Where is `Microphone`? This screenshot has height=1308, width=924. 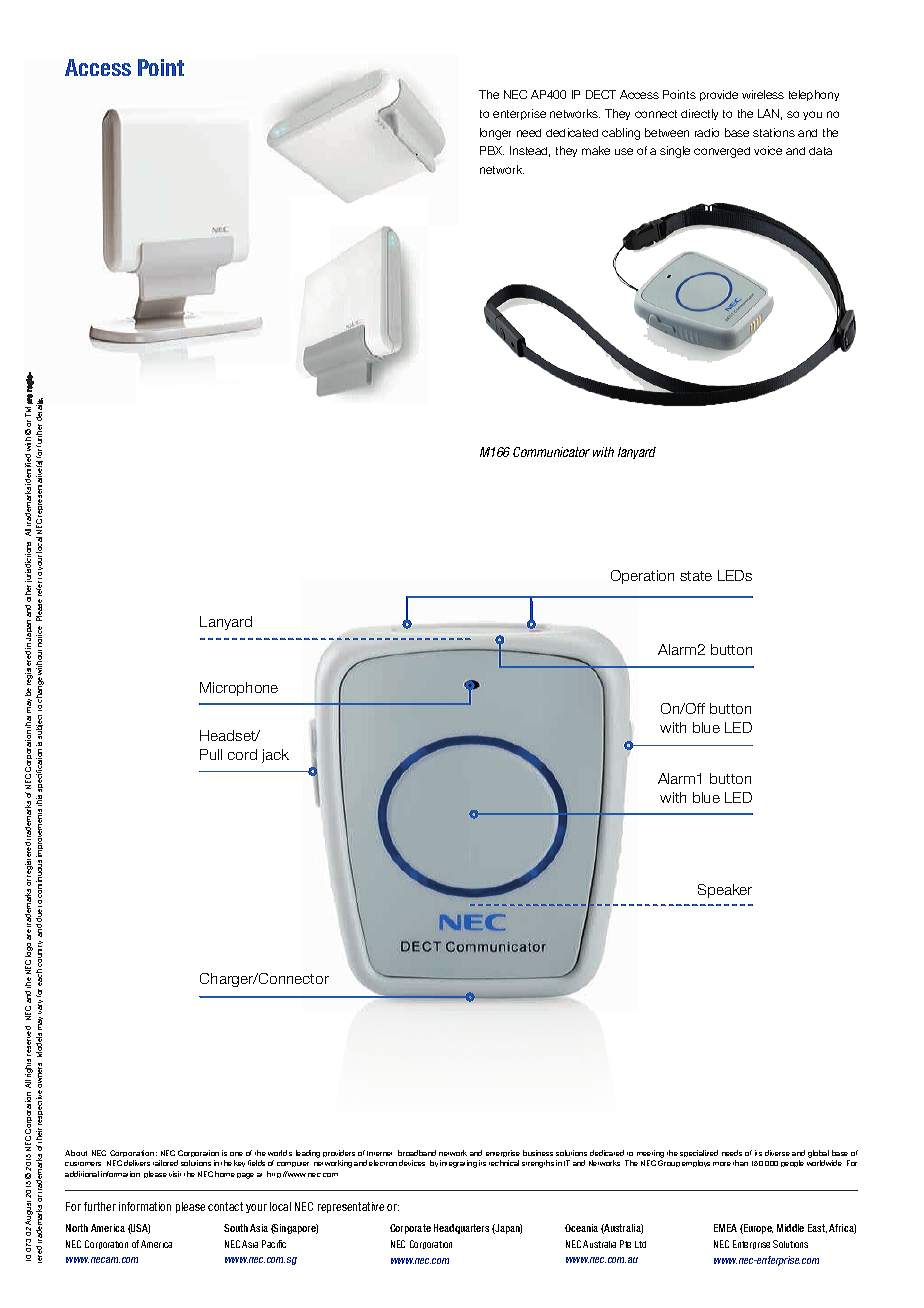 Microphone is located at coordinates (239, 689).
